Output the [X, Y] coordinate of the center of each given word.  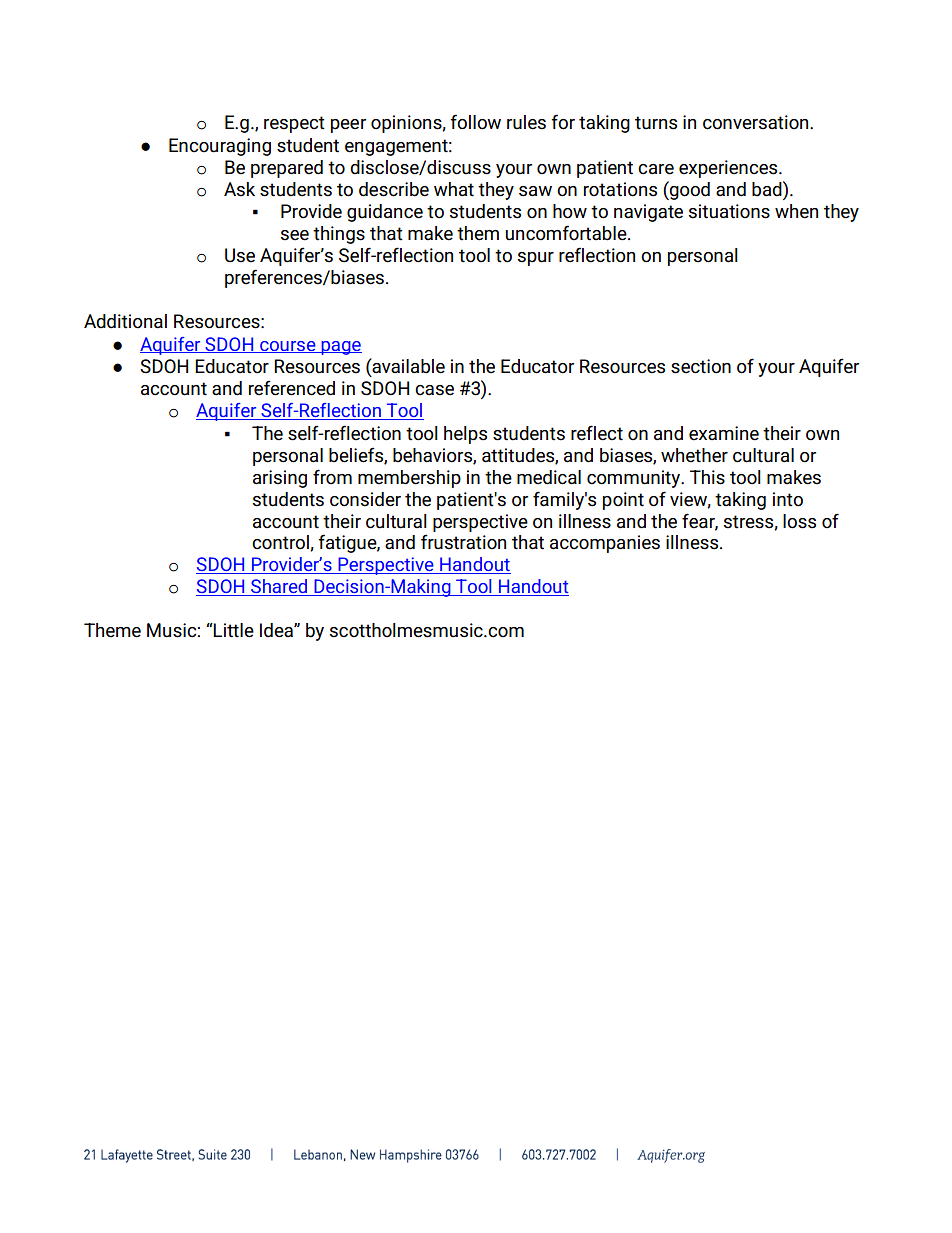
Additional [125, 321]
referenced [292, 388]
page [340, 348]
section [701, 366]
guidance [385, 213]
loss [799, 521]
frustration [463, 542]
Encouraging [220, 147]
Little [233, 630]
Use [240, 255]
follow [475, 122]
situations [729, 211]
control [281, 543]
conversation [757, 122]
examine [724, 433]
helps [465, 435]
